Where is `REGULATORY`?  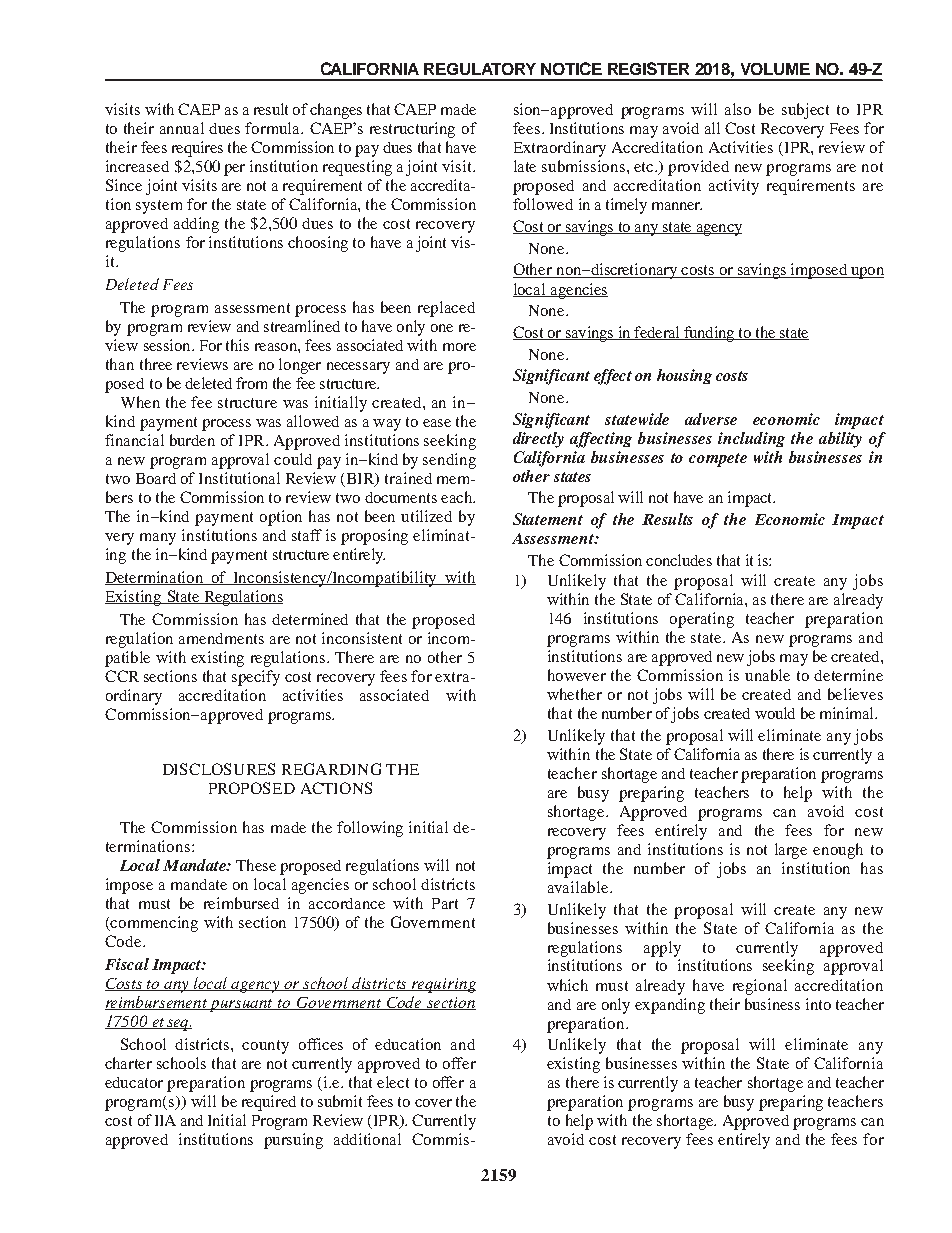
REGULATORY is located at coordinates (480, 69).
